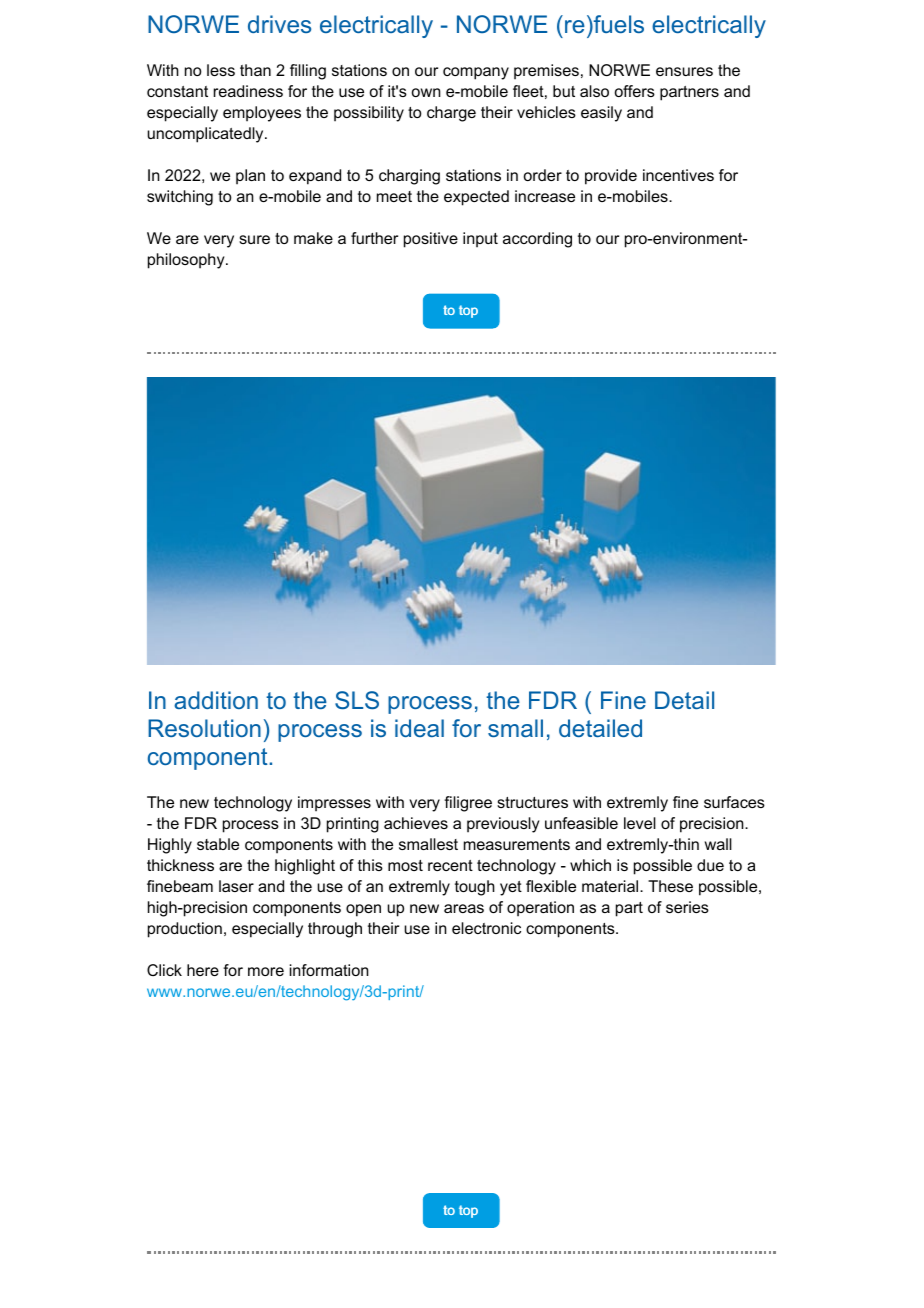 This image has width=924, height=1308. What do you see at coordinates (221, 70) in the image?
I see `less` at bounding box center [221, 70].
